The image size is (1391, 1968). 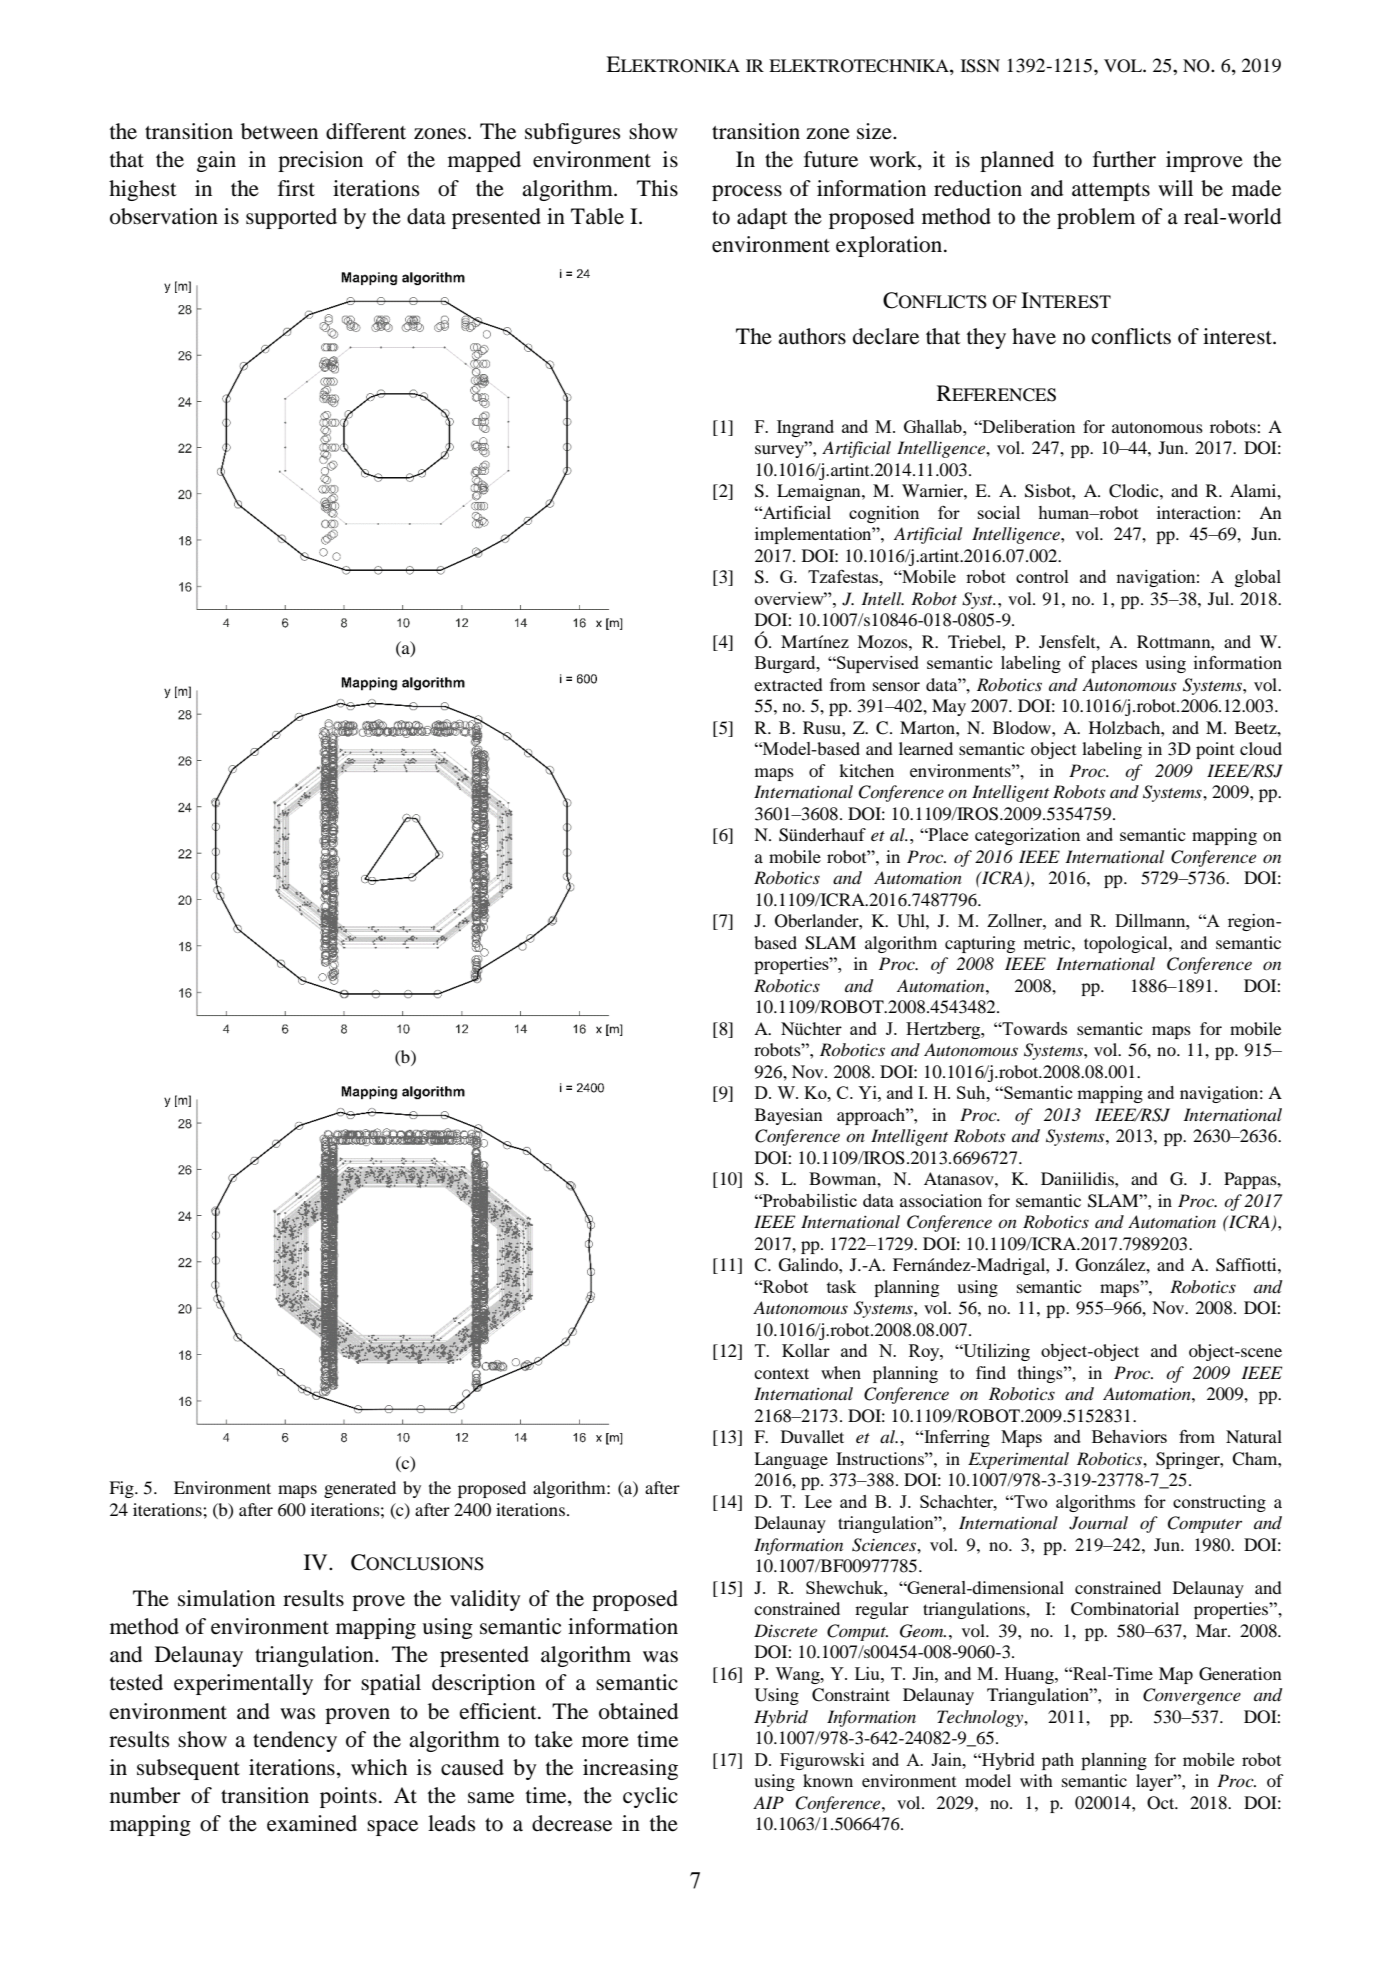 What do you see at coordinates (360, 1489) in the screenshot?
I see `generated` at bounding box center [360, 1489].
